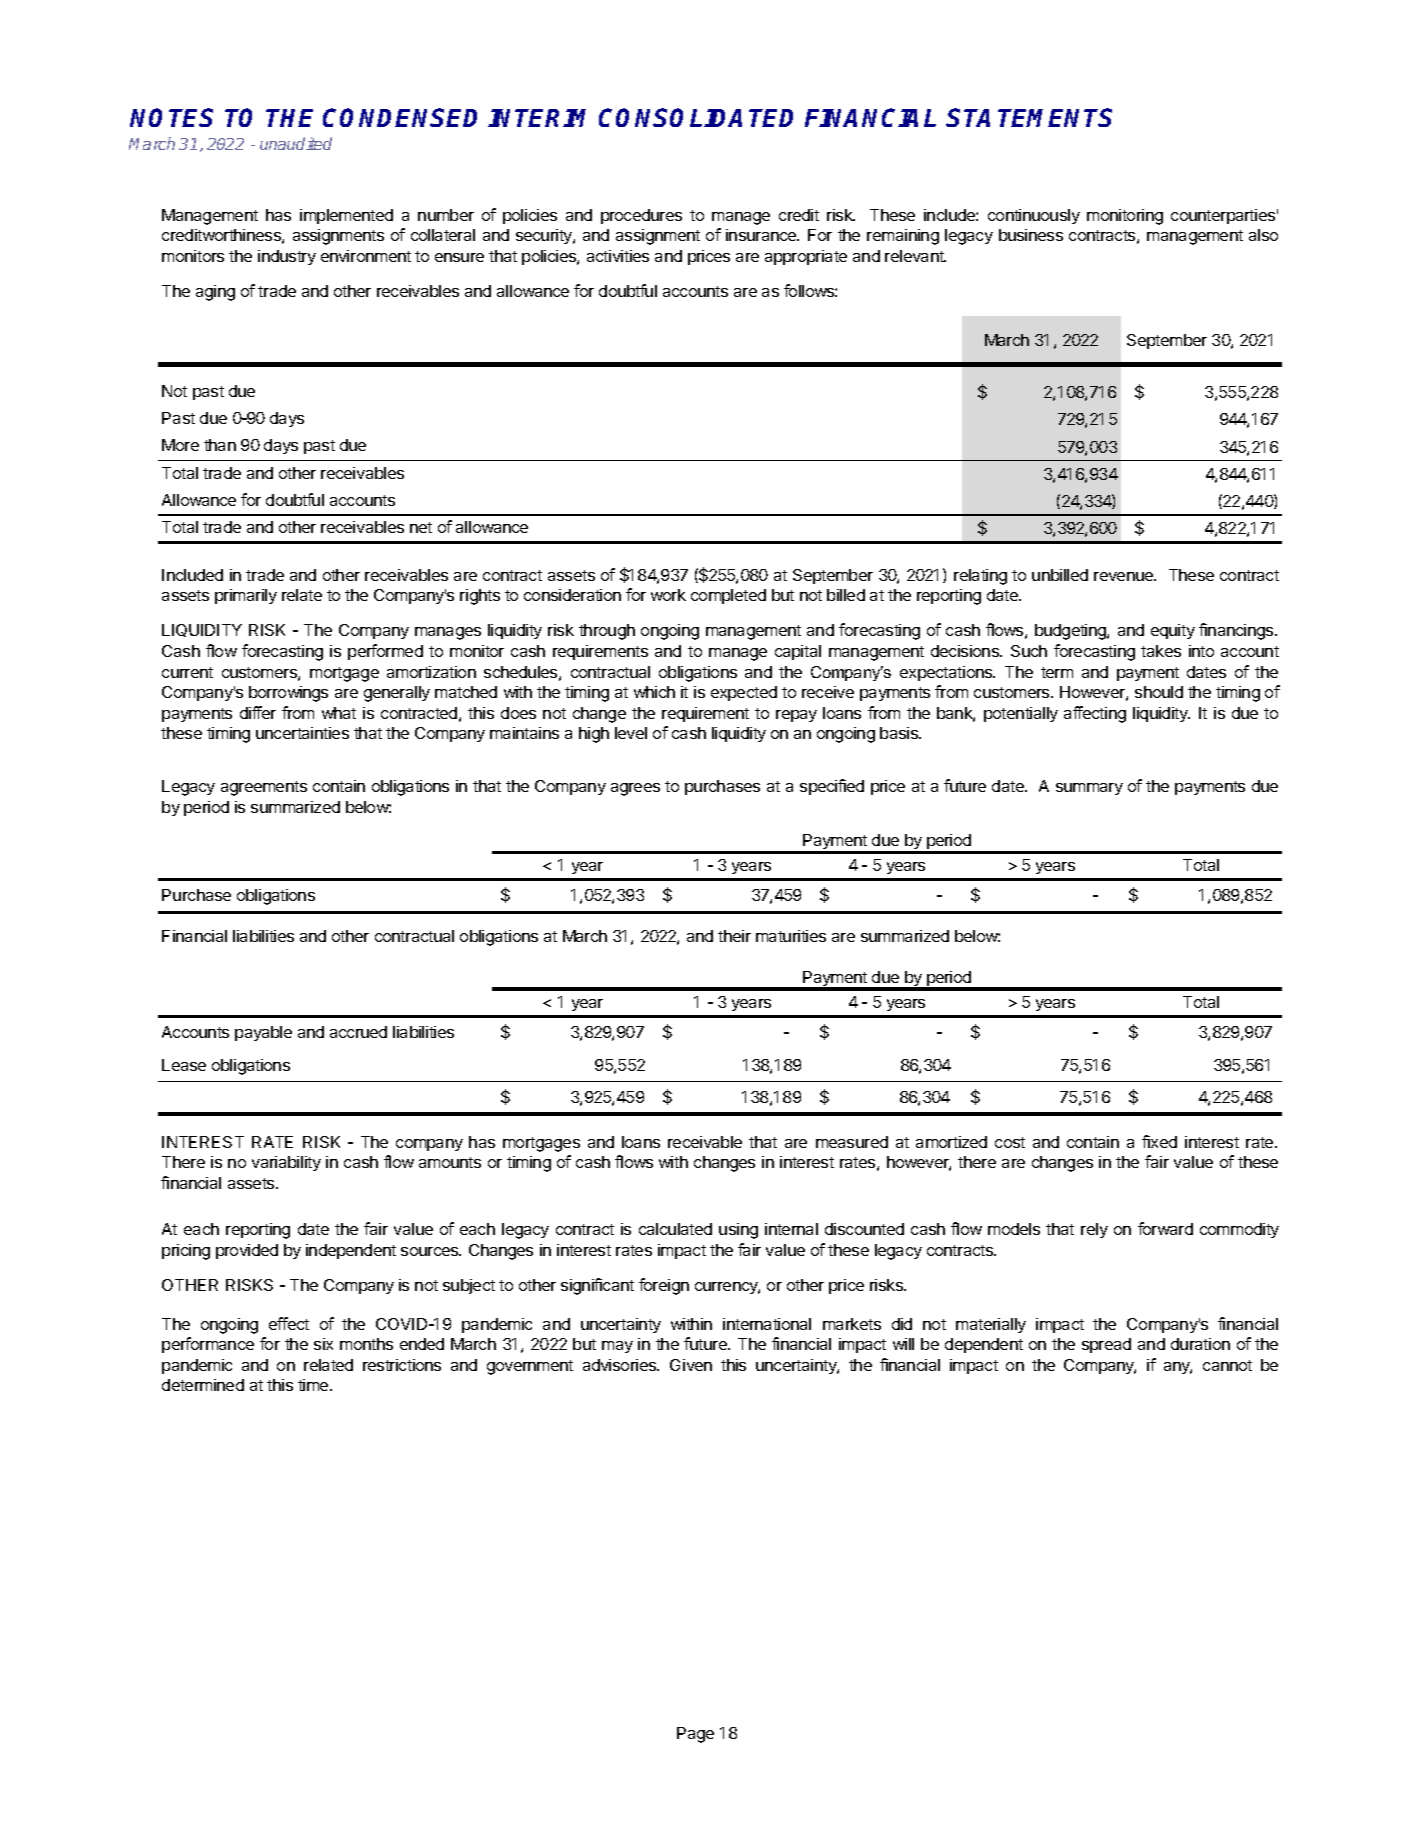 The image size is (1416, 1833). Describe the element at coordinates (762, 235) in the screenshot. I see `insurance` at that location.
